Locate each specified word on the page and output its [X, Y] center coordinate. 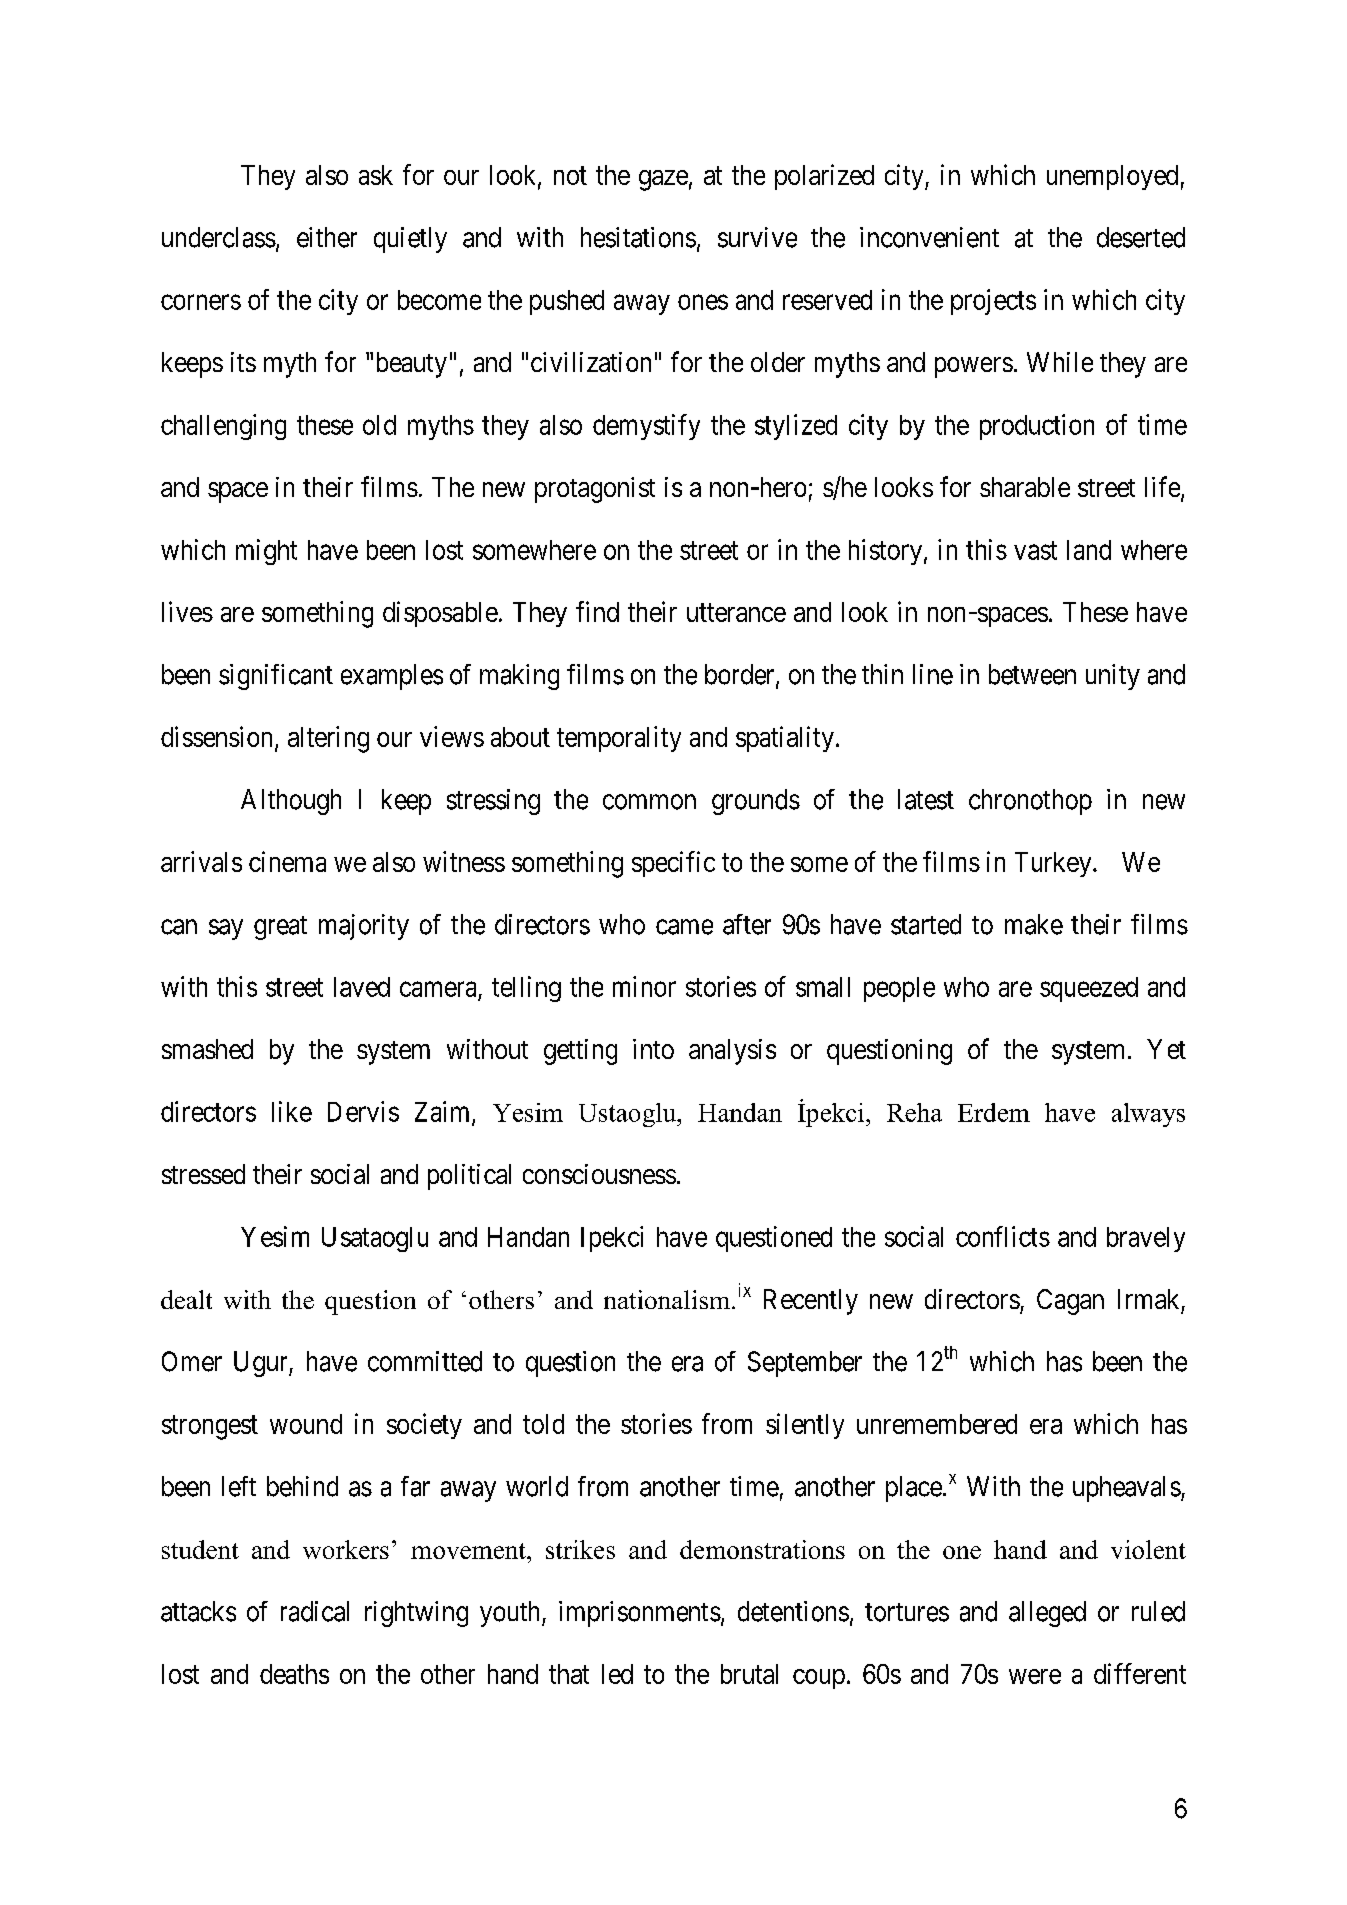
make [1034, 924]
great [280, 928]
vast [1035, 550]
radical [315, 1611]
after [747, 924]
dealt [186, 1299]
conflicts [1003, 1236]
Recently [811, 1302]
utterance [736, 613]
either [327, 237]
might [266, 552]
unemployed [1112, 177]
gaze [663, 180]
